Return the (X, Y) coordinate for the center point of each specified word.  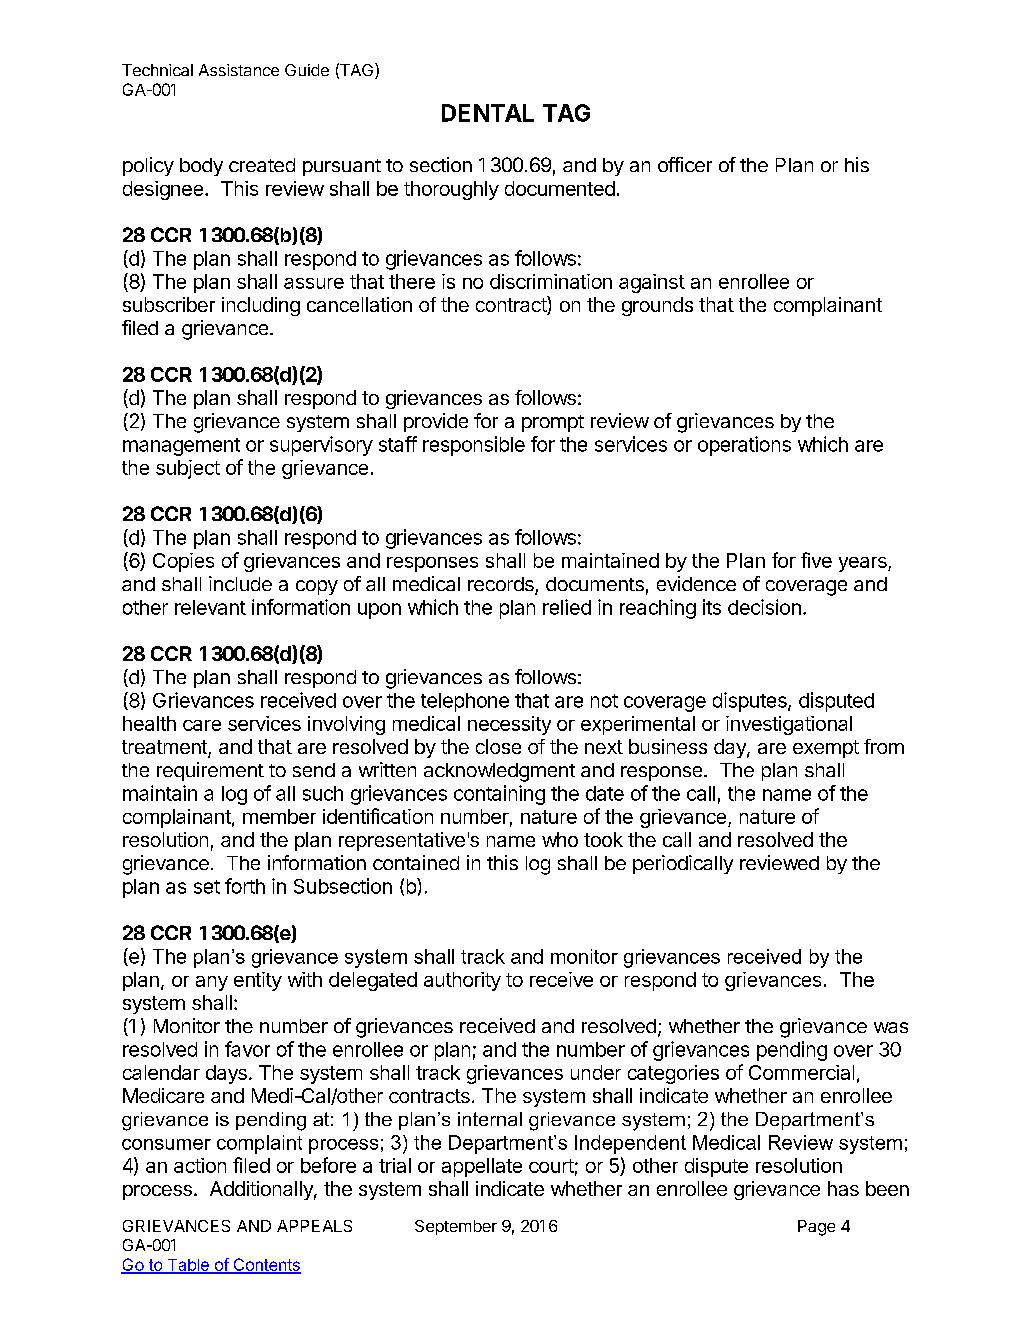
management (181, 447)
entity (258, 981)
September (456, 1227)
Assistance (239, 70)
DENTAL (488, 113)
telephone (465, 702)
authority (462, 981)
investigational (789, 725)
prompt (553, 423)
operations (744, 446)
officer (685, 164)
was (891, 1027)
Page (816, 1228)
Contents (266, 1265)
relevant (210, 607)
